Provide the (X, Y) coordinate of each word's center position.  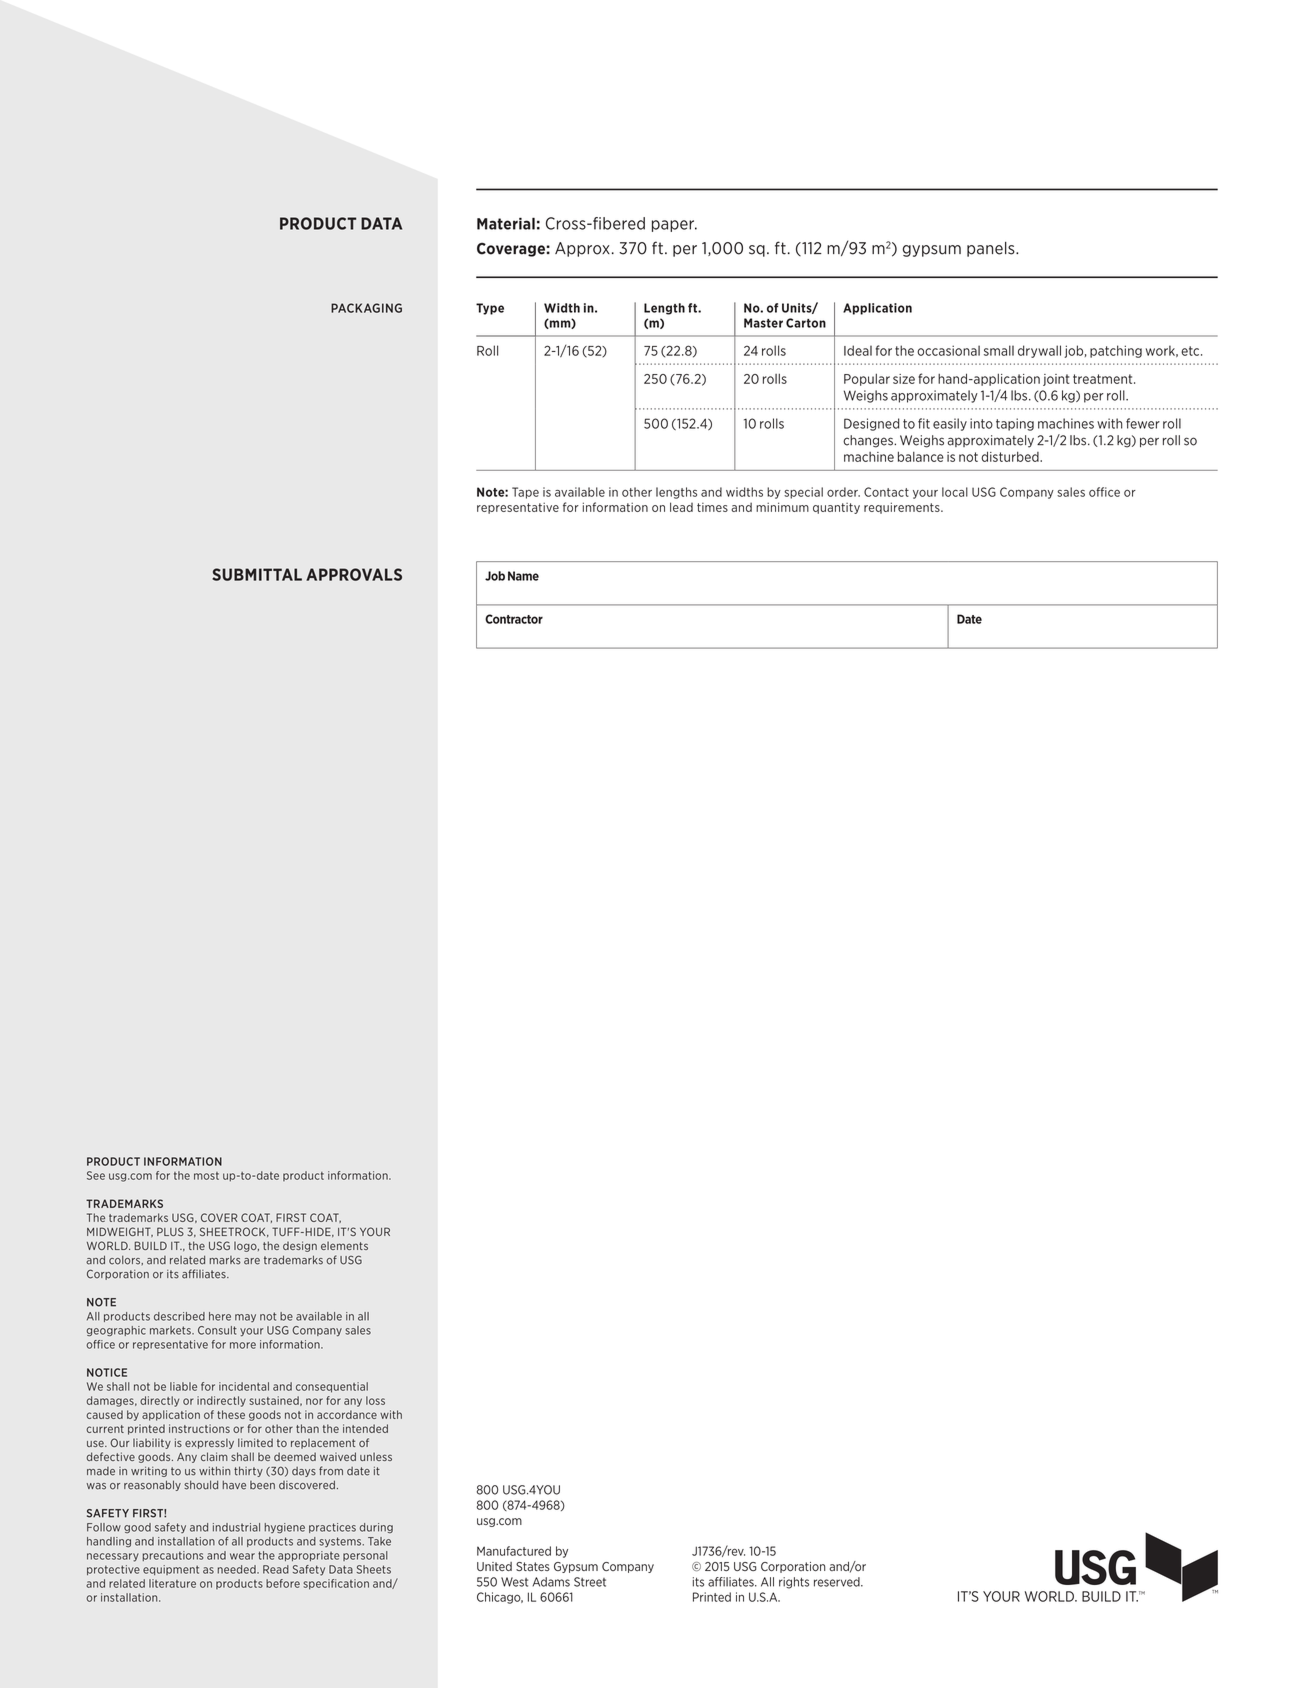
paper (674, 226)
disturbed (1011, 456)
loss (375, 1400)
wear (242, 1556)
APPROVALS (354, 574)
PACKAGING (366, 308)
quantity (836, 508)
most (206, 1176)
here (220, 1316)
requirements (903, 508)
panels (992, 249)
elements (344, 1245)
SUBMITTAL (257, 574)
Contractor (514, 619)
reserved (838, 1582)
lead (681, 507)
